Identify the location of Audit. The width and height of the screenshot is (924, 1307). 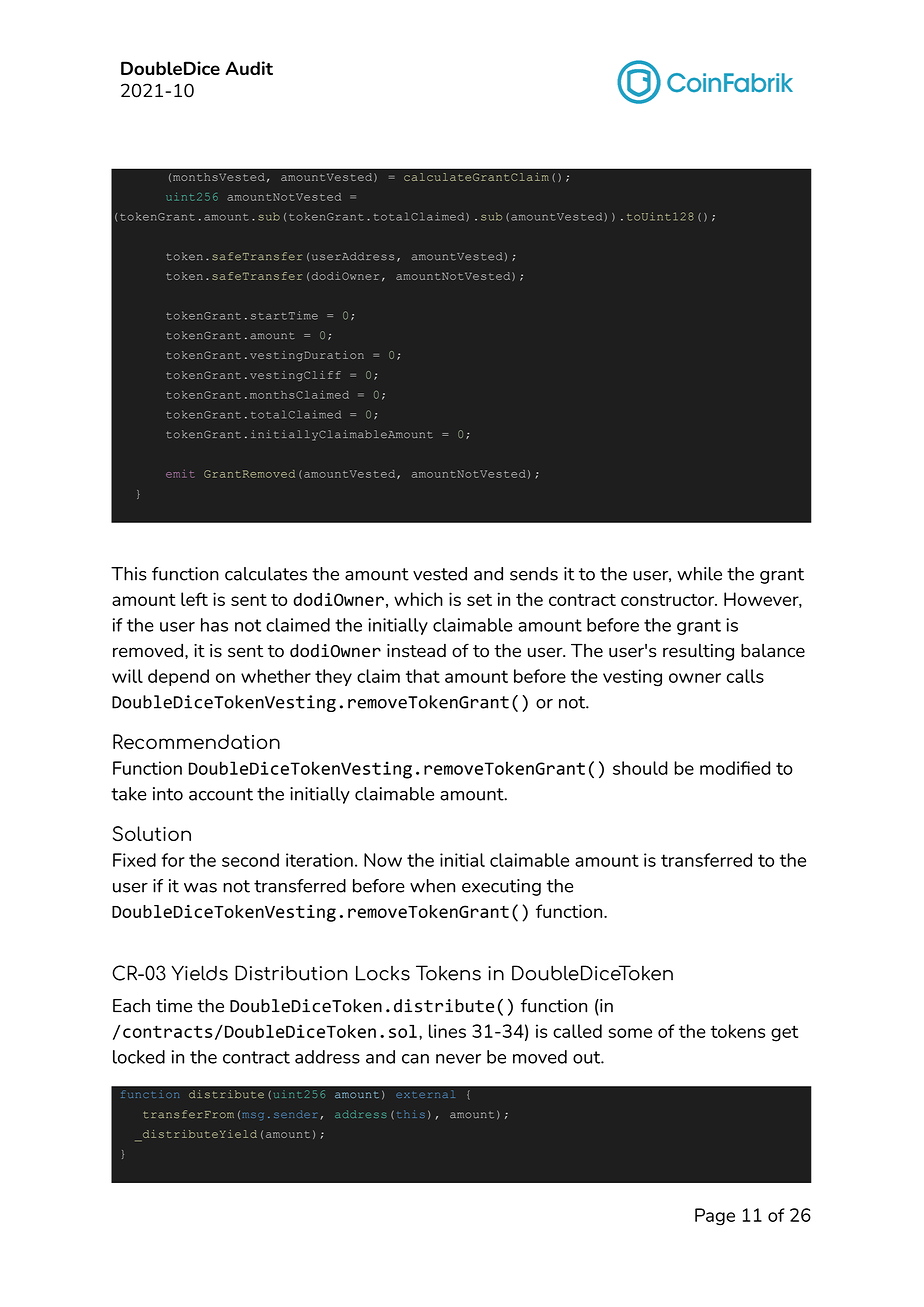
(249, 68).
